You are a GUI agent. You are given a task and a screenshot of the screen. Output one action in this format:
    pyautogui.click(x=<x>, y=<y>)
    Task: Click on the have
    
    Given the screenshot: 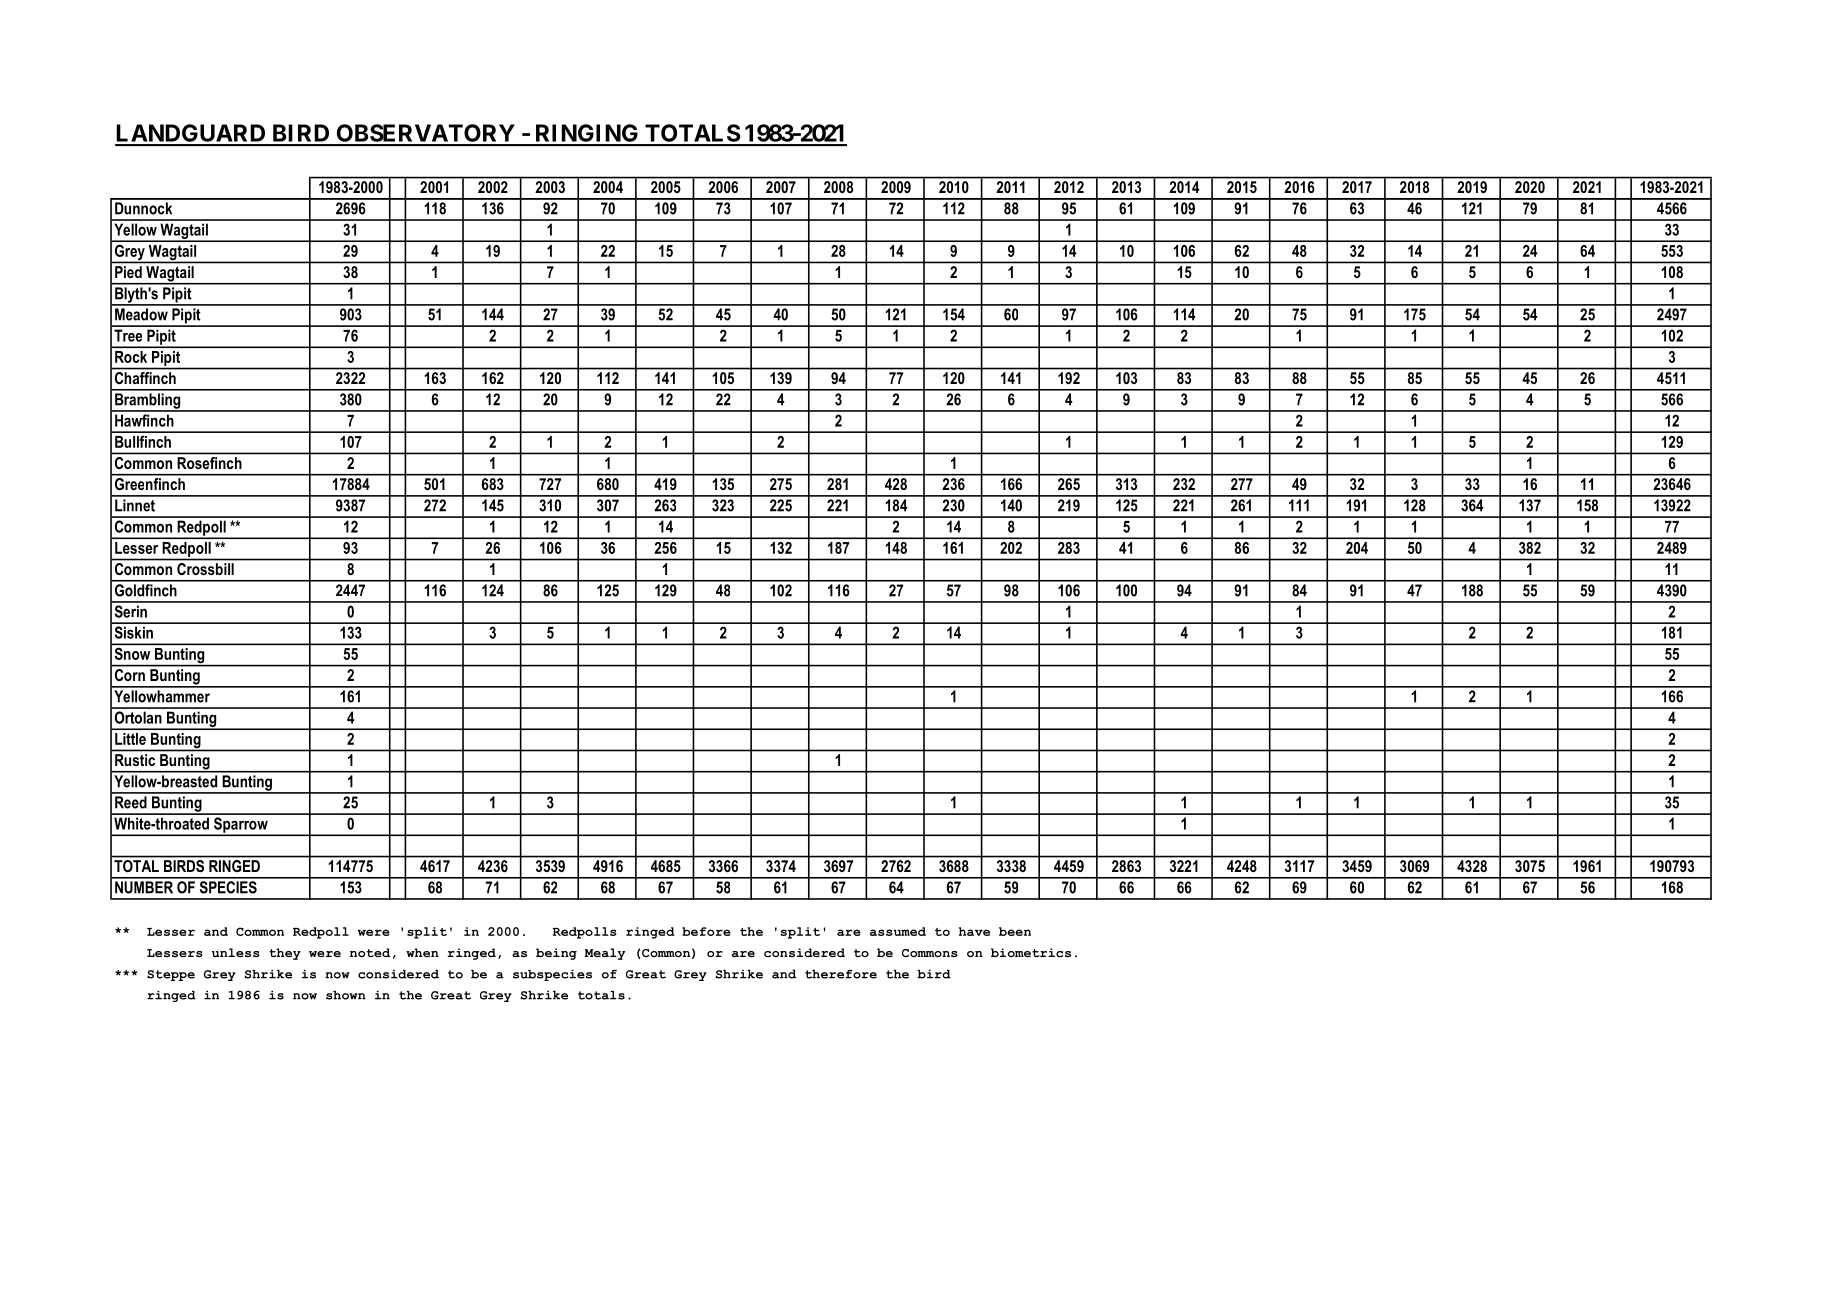 What is the action you would take?
    pyautogui.click(x=974, y=931)
